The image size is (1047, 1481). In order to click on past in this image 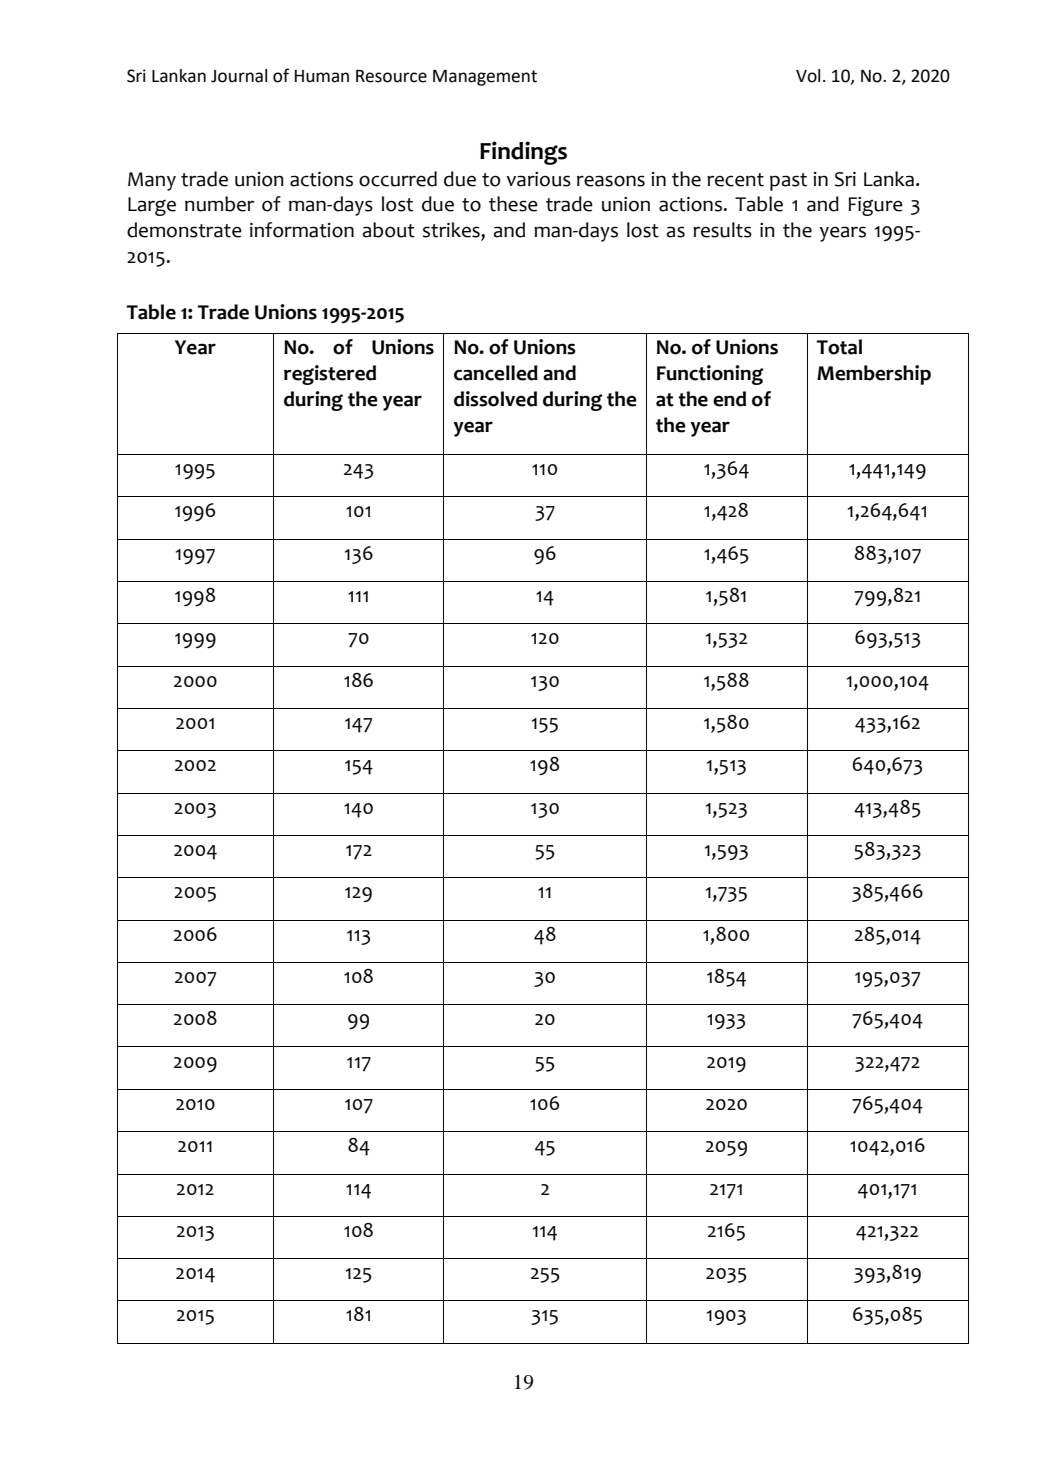, I will do `click(788, 182)`.
